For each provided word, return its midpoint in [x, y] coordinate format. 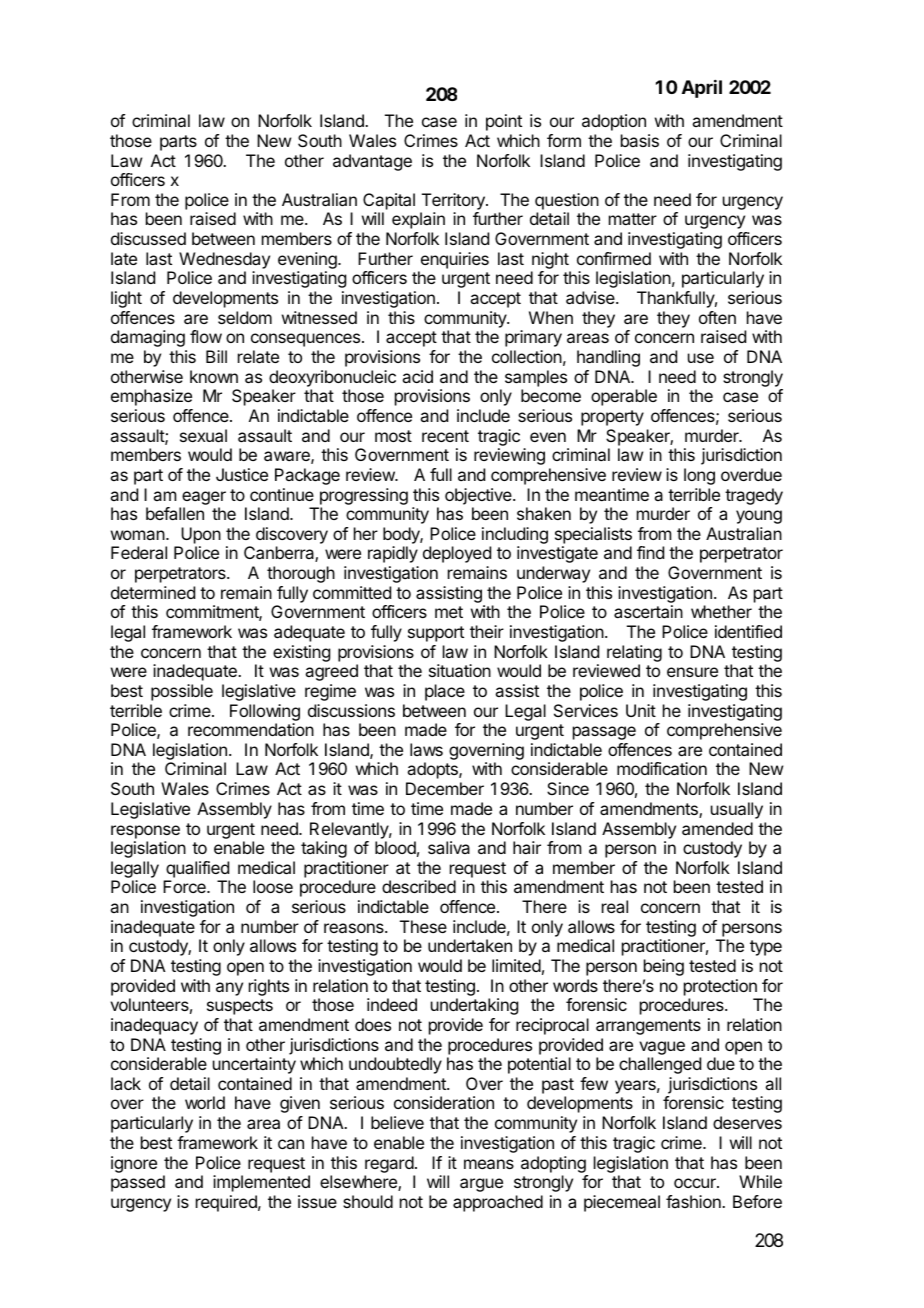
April [702, 89]
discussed [148, 238]
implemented [261, 1183]
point [504, 122]
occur [696, 1183]
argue [481, 1185]
